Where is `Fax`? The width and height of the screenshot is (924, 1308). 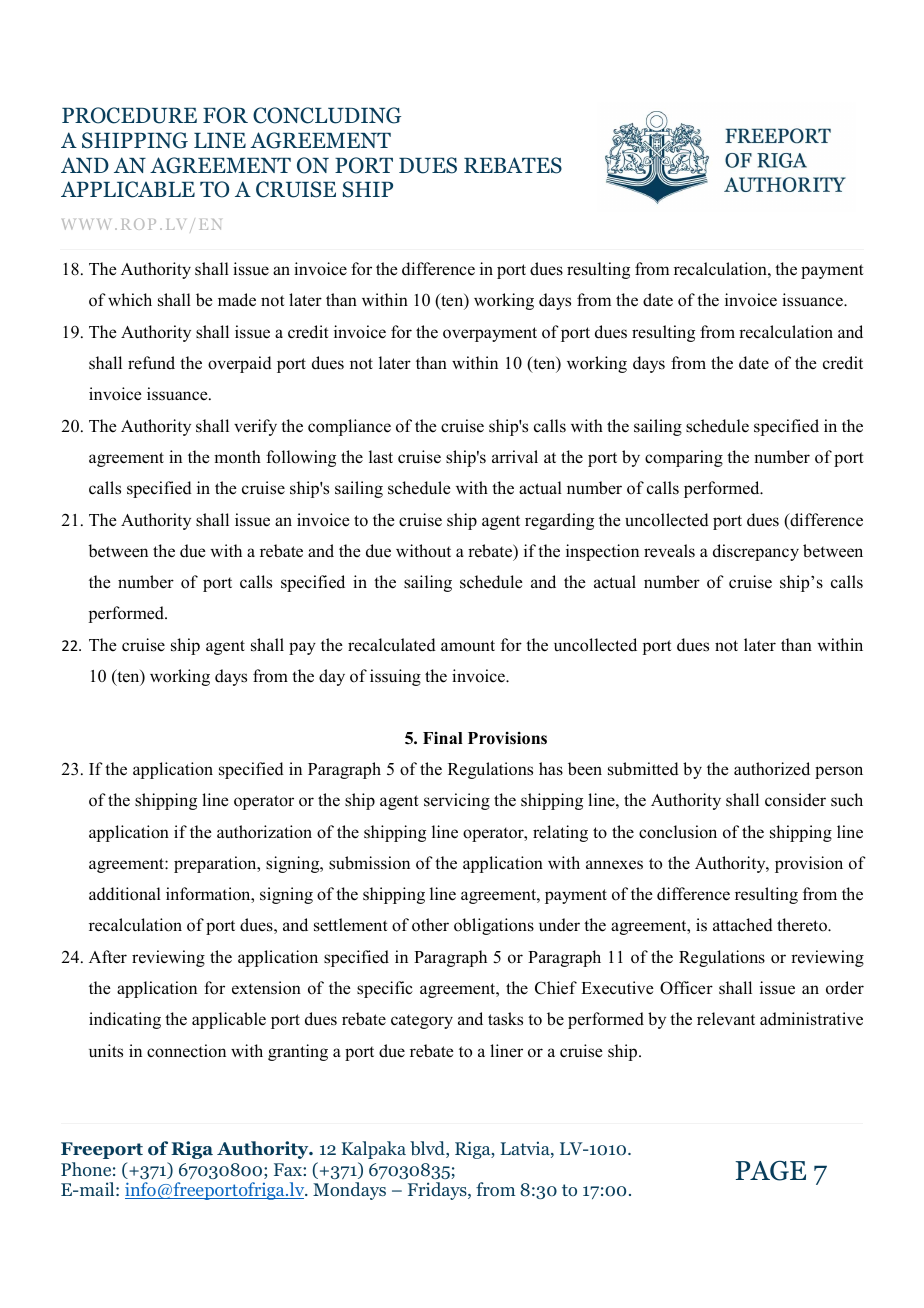
Fax is located at coordinates (289, 1169).
